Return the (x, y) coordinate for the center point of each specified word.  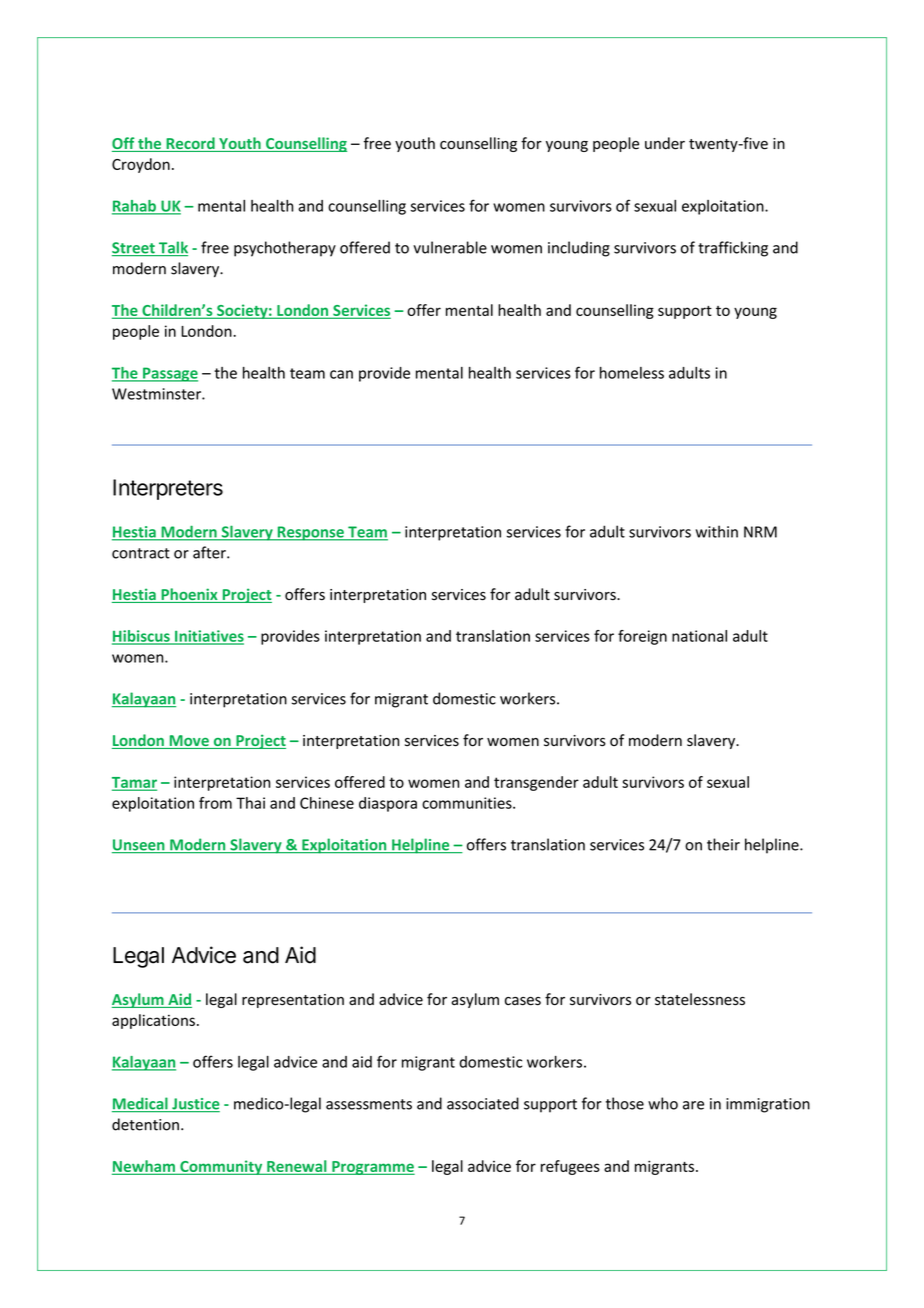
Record (190, 144)
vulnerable (450, 247)
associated (483, 1103)
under (665, 143)
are (693, 1105)
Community (221, 1167)
